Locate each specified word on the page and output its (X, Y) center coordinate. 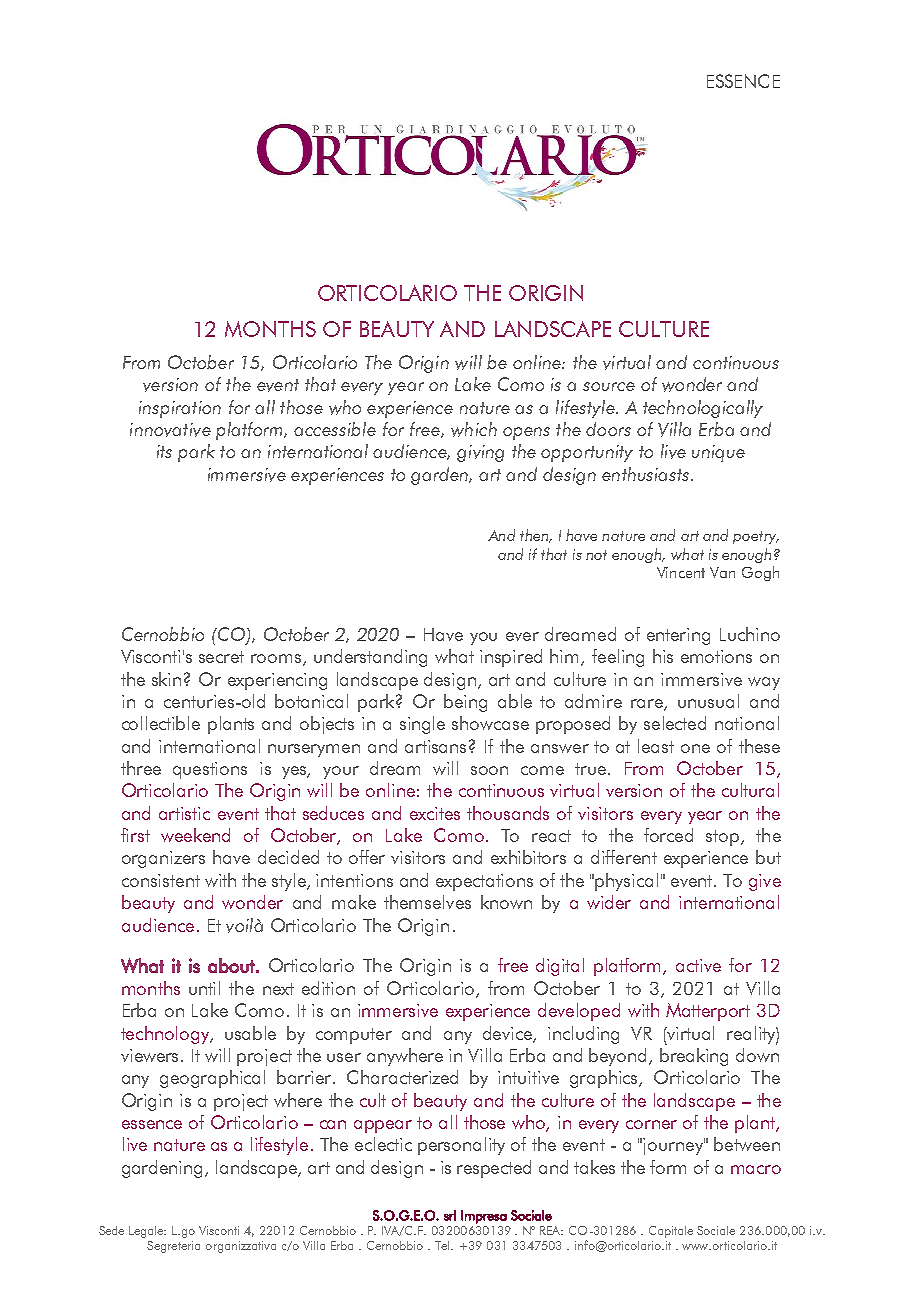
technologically (703, 409)
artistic (184, 813)
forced (668, 835)
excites (435, 813)
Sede (111, 1230)
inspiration (180, 409)
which (474, 429)
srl (450, 1215)
